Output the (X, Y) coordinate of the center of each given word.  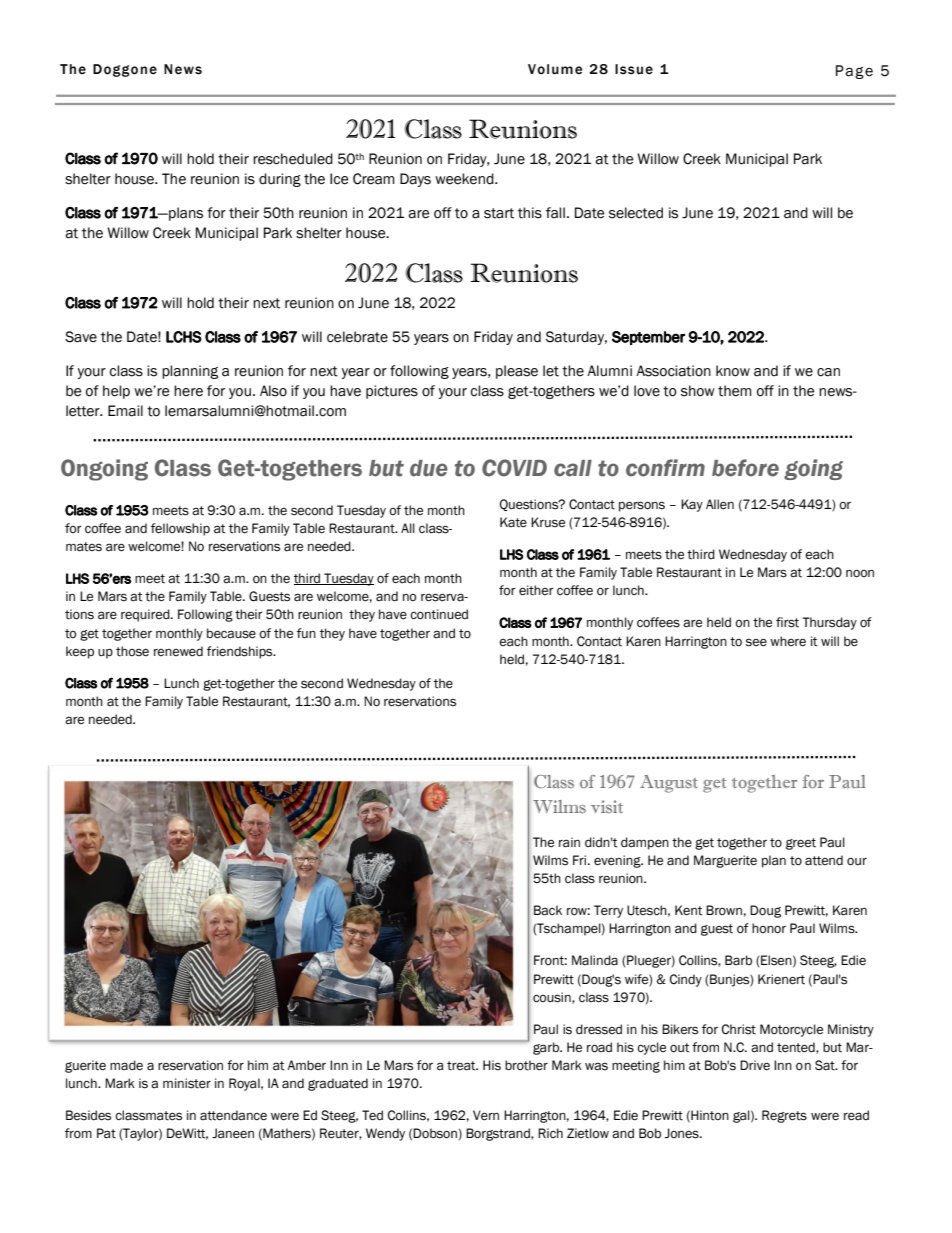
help (116, 392)
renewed (178, 651)
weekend (465, 179)
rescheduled (293, 159)
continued (439, 614)
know (733, 371)
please (517, 372)
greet (801, 844)
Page (854, 72)
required (146, 615)
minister (187, 1083)
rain (569, 842)
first (787, 622)
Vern (486, 1115)
